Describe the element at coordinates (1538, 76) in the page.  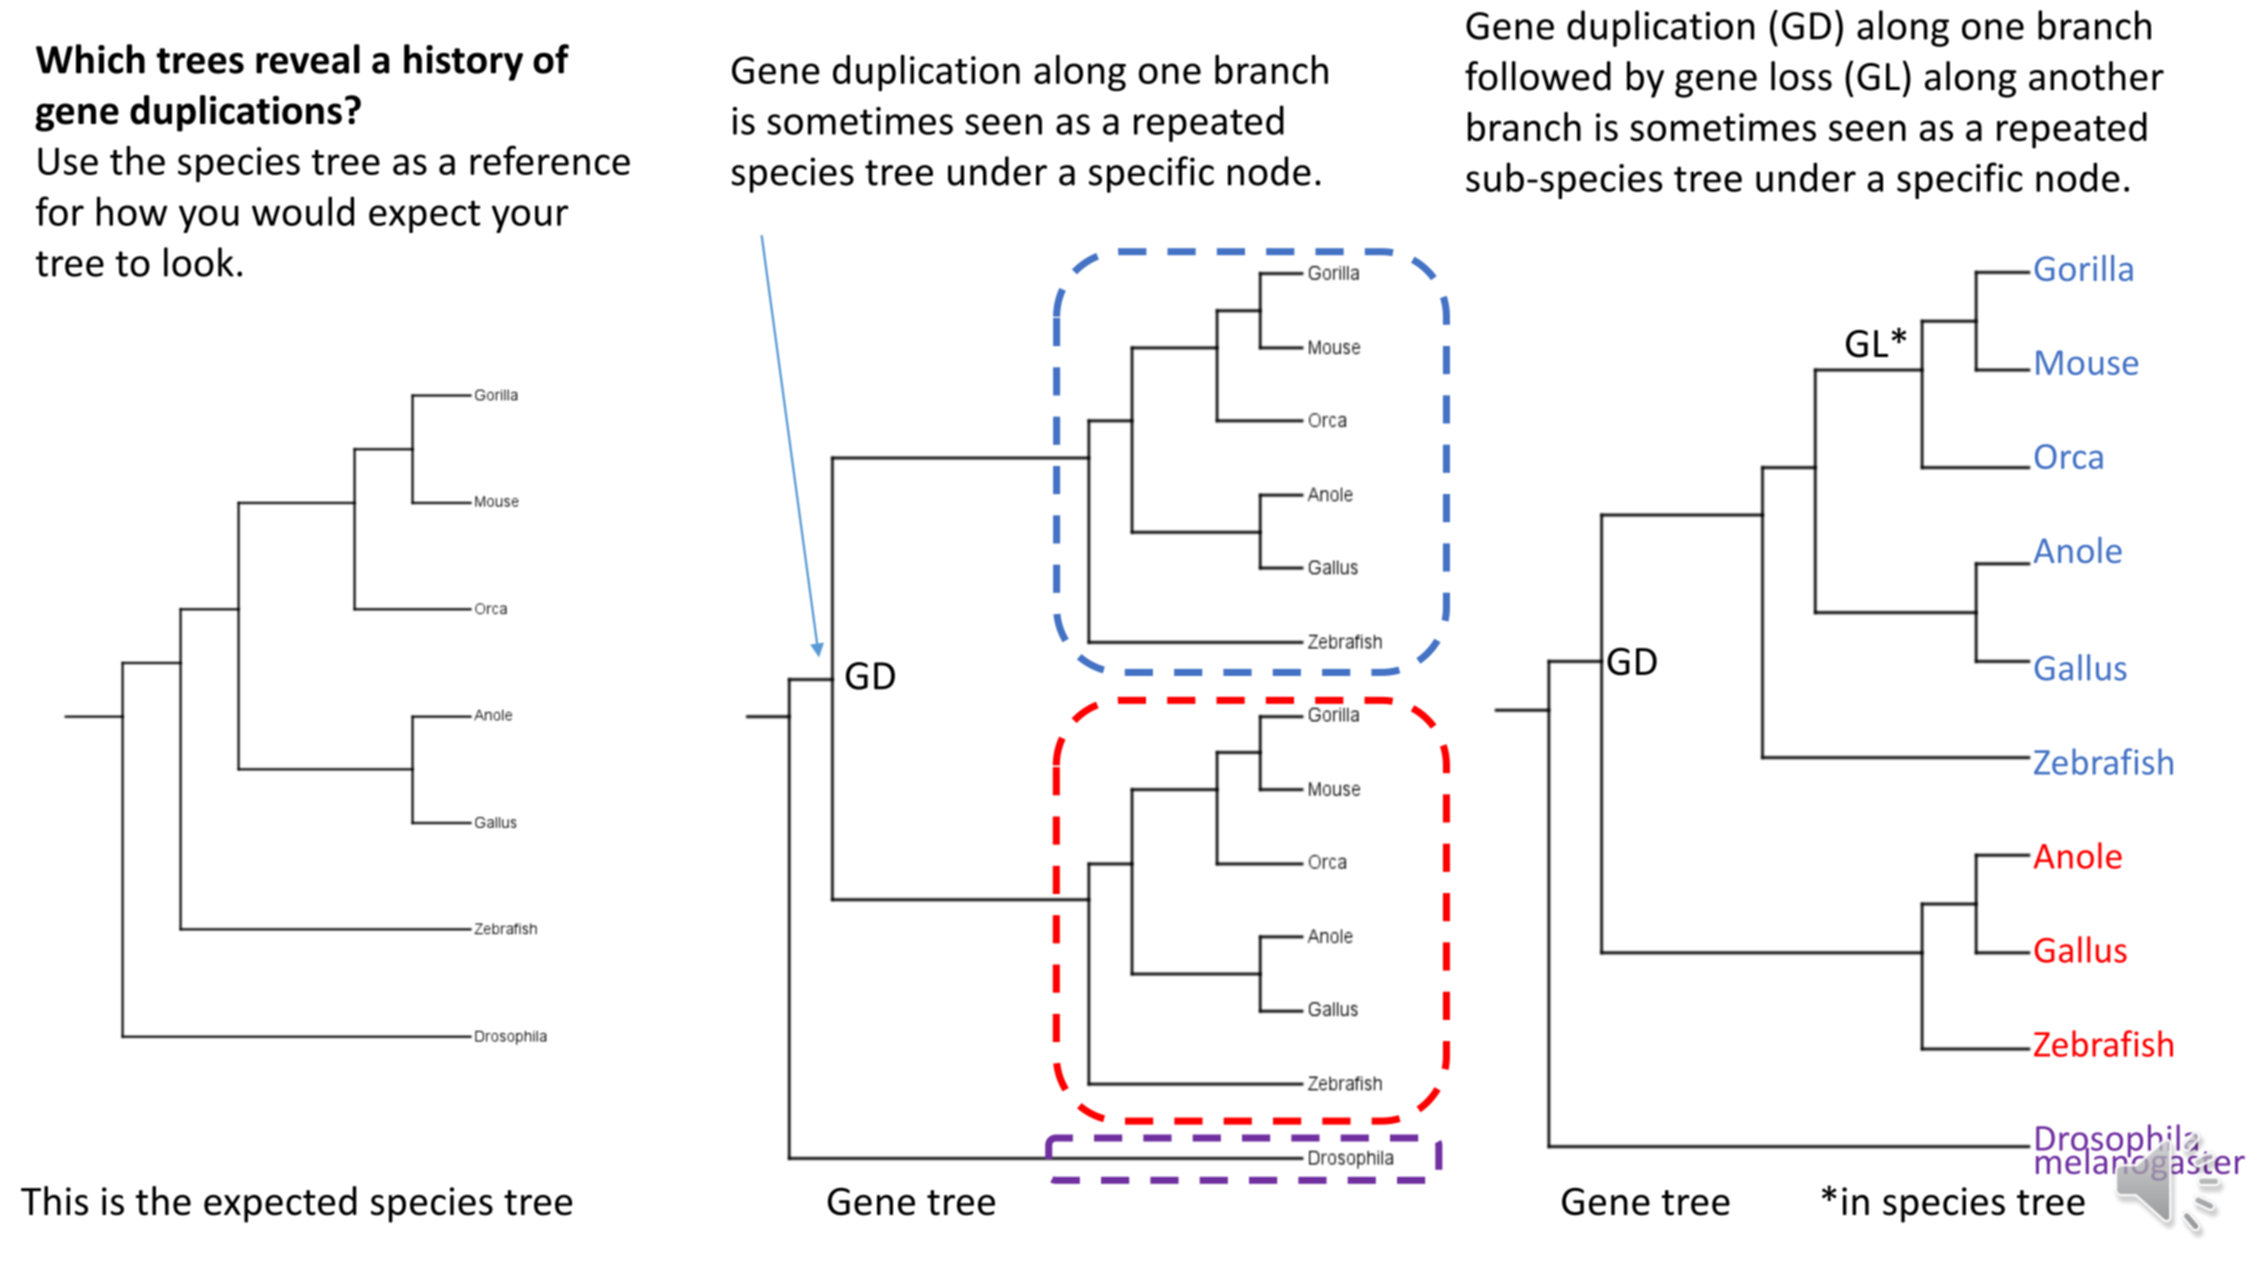
I see `followed` at that location.
